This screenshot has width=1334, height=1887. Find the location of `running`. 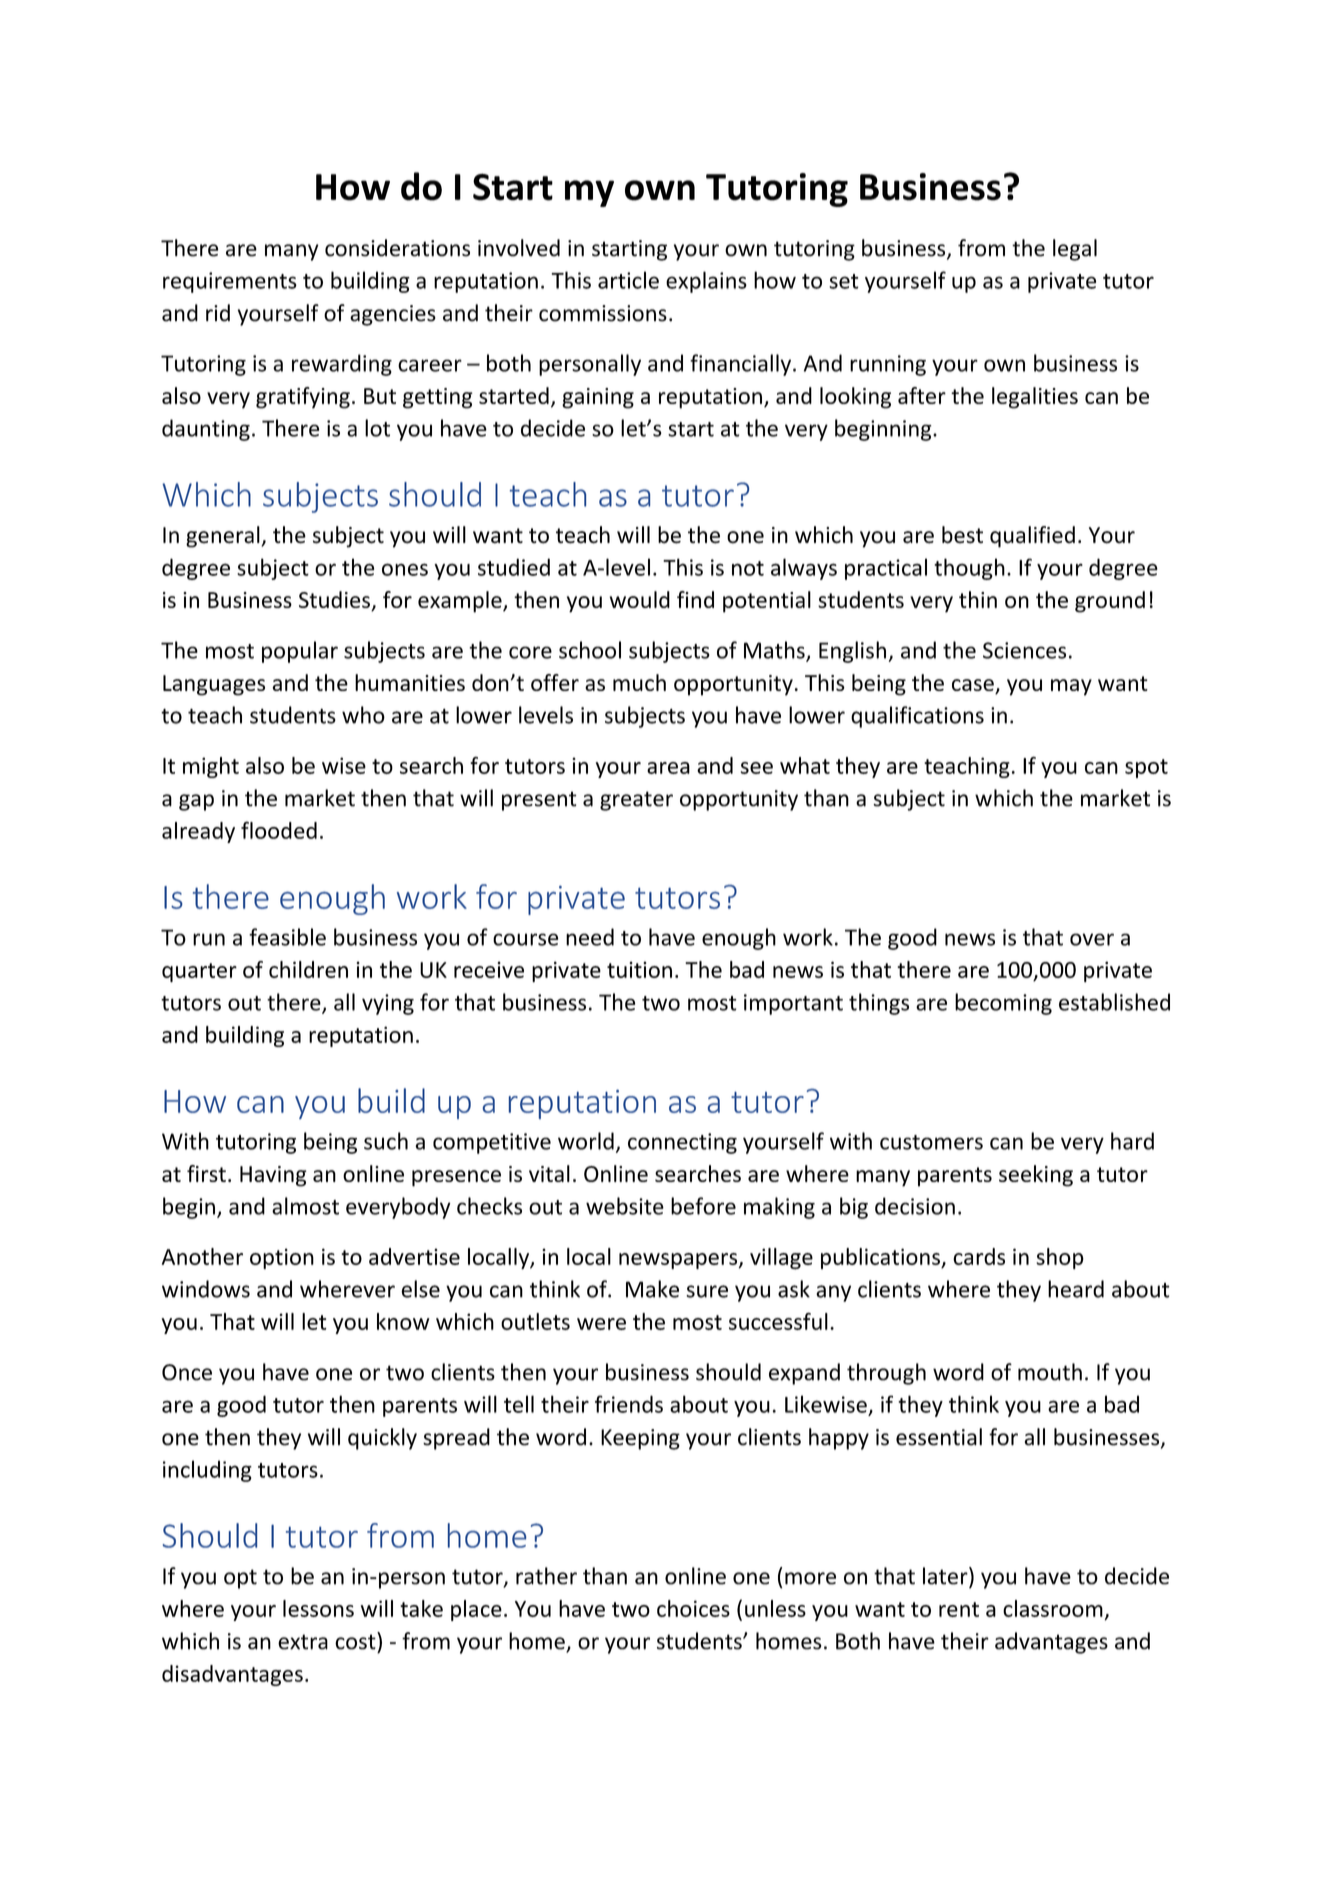

running is located at coordinates (888, 365).
